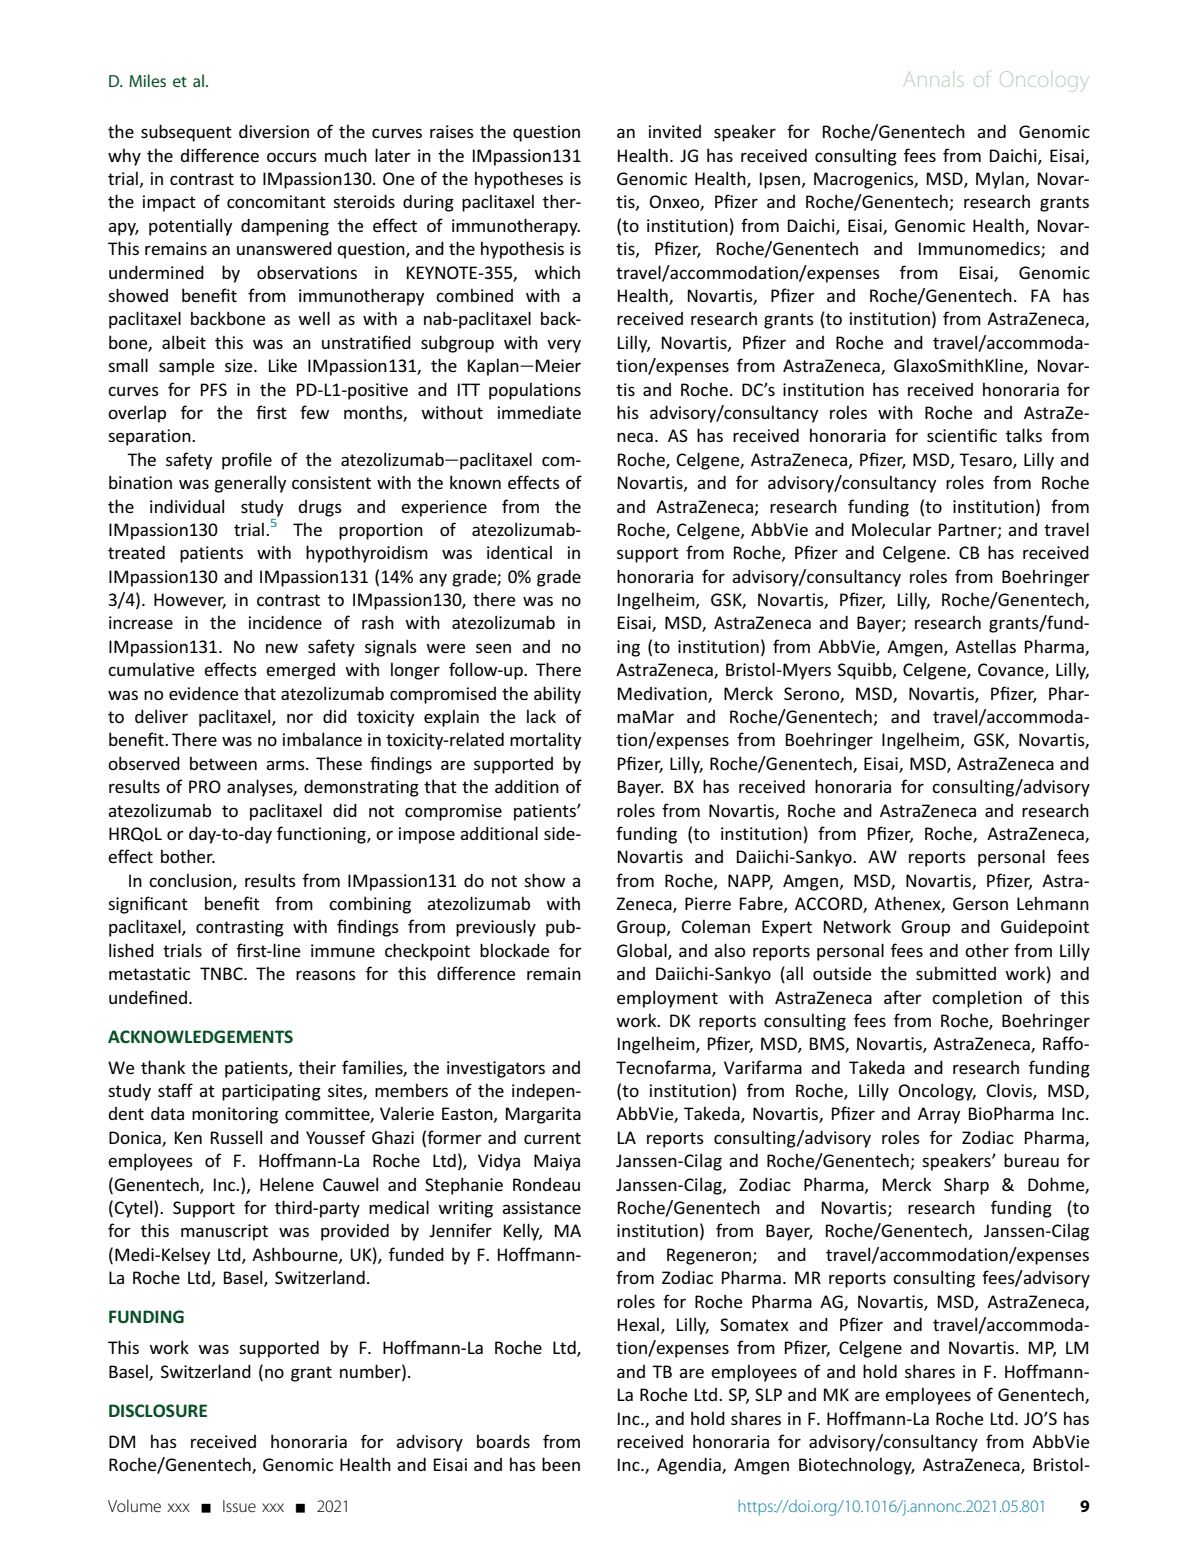 This document has width=1198, height=1547. Describe the element at coordinates (223, 763) in the document. I see `between` at that location.
